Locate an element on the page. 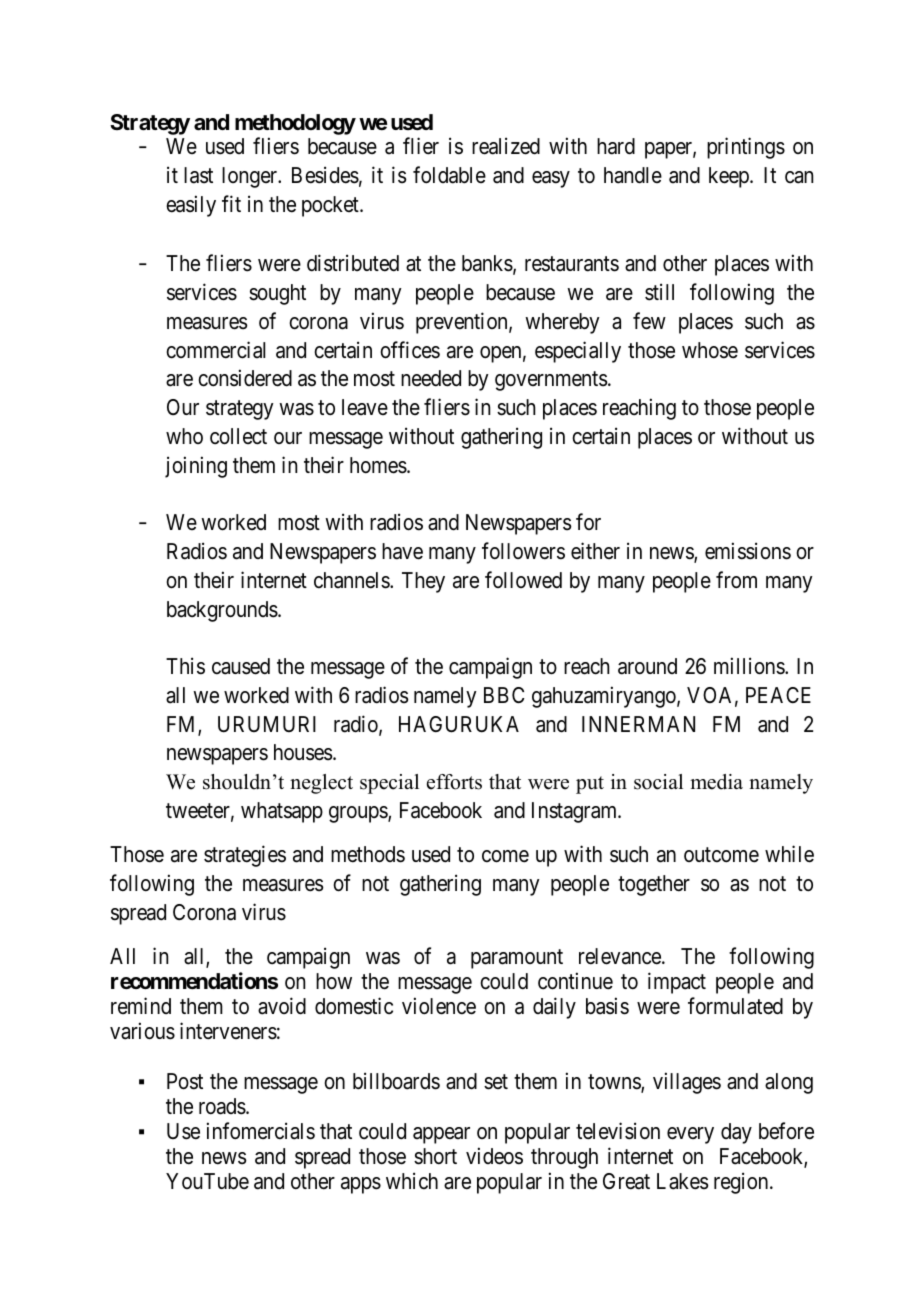 The width and height of the page is (924, 1308). followers is located at coordinates (523, 551).
